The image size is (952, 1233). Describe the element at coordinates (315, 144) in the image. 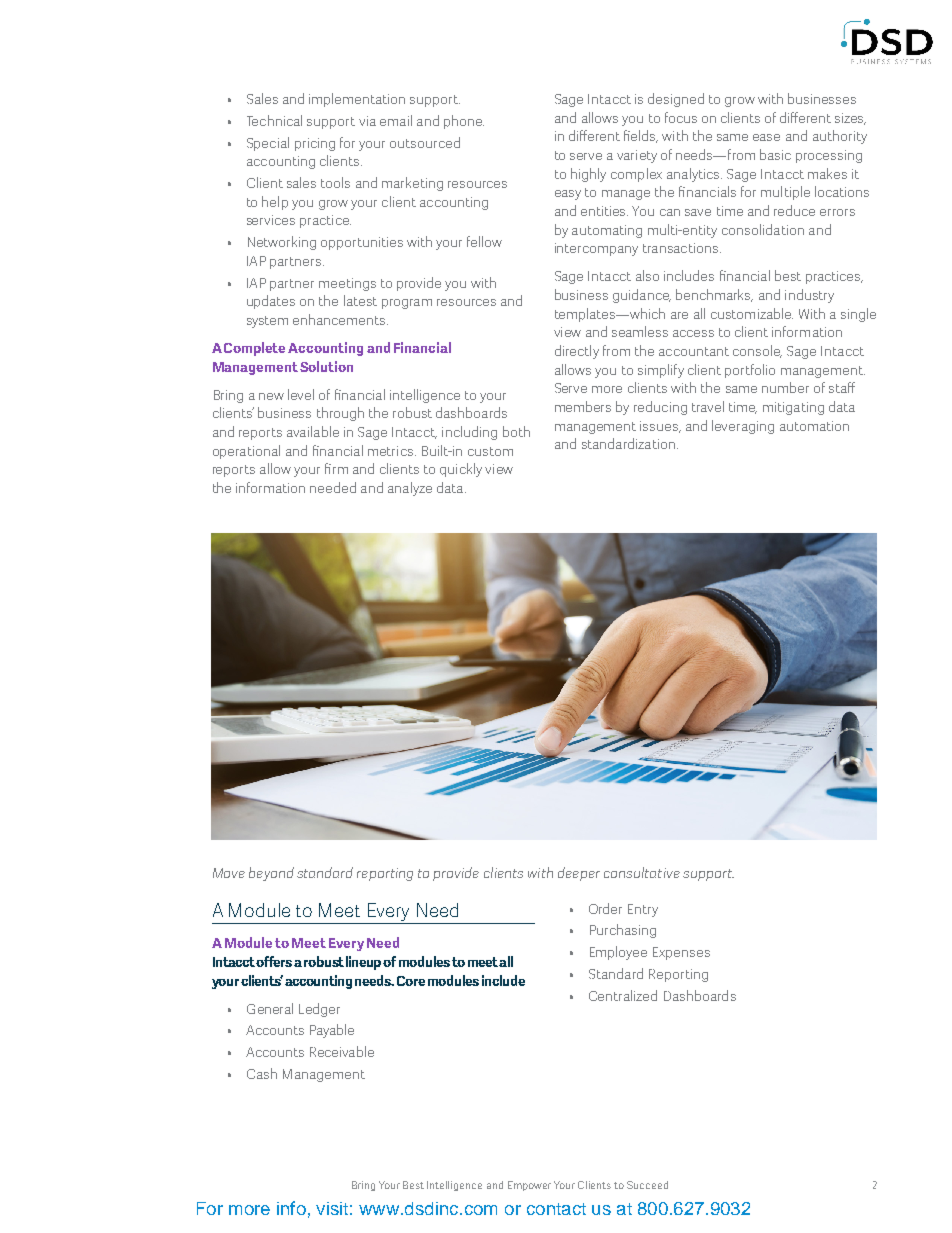

I see `pricing` at that location.
